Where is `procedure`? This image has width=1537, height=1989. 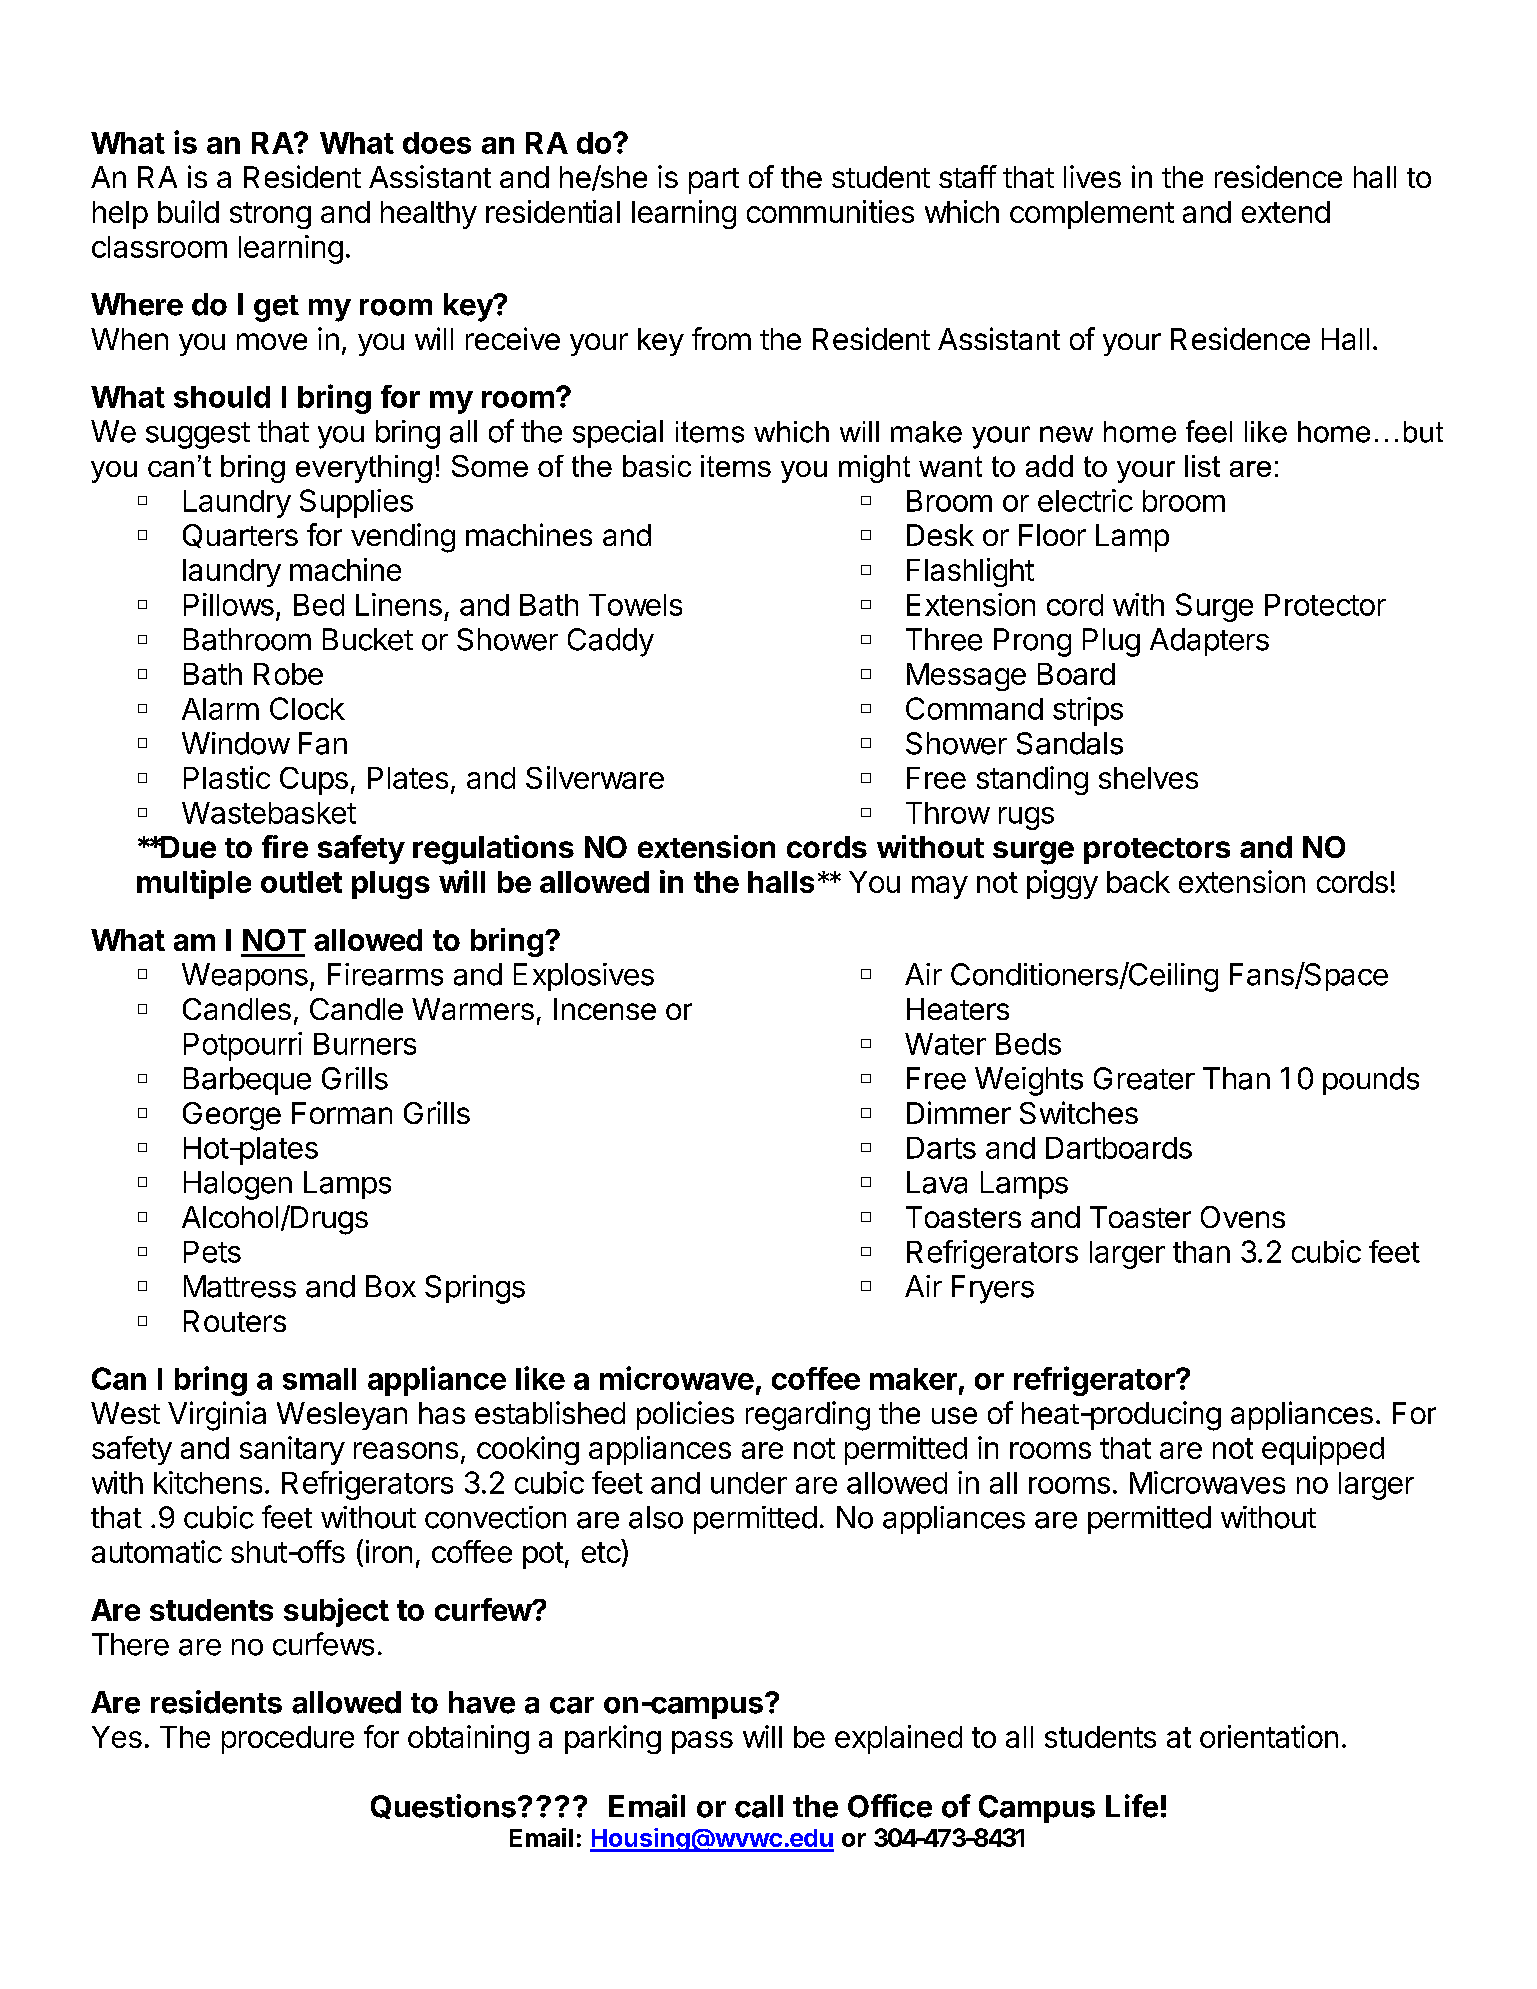 procedure is located at coordinates (288, 1740).
